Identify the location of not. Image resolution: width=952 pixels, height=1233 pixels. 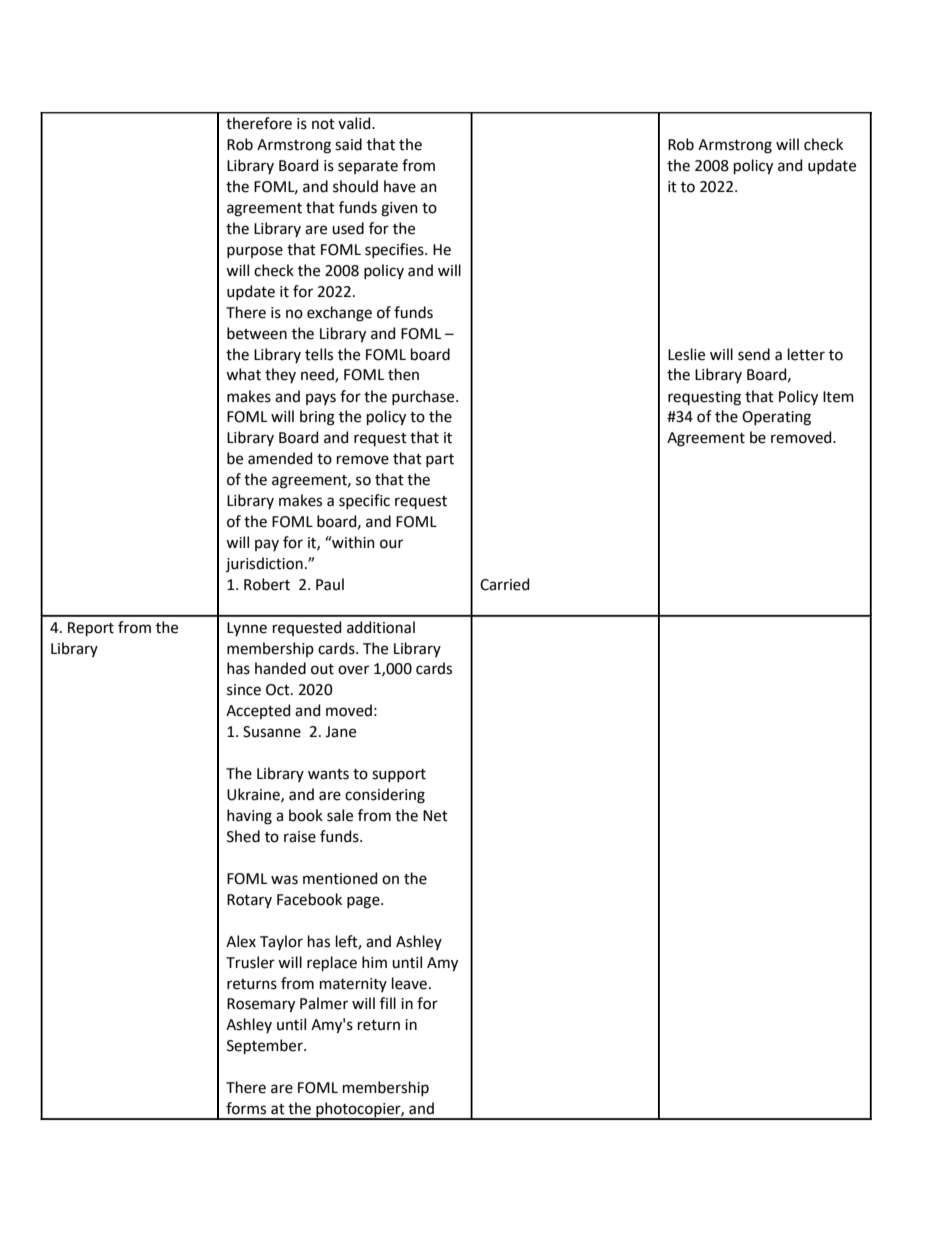
(323, 124).
